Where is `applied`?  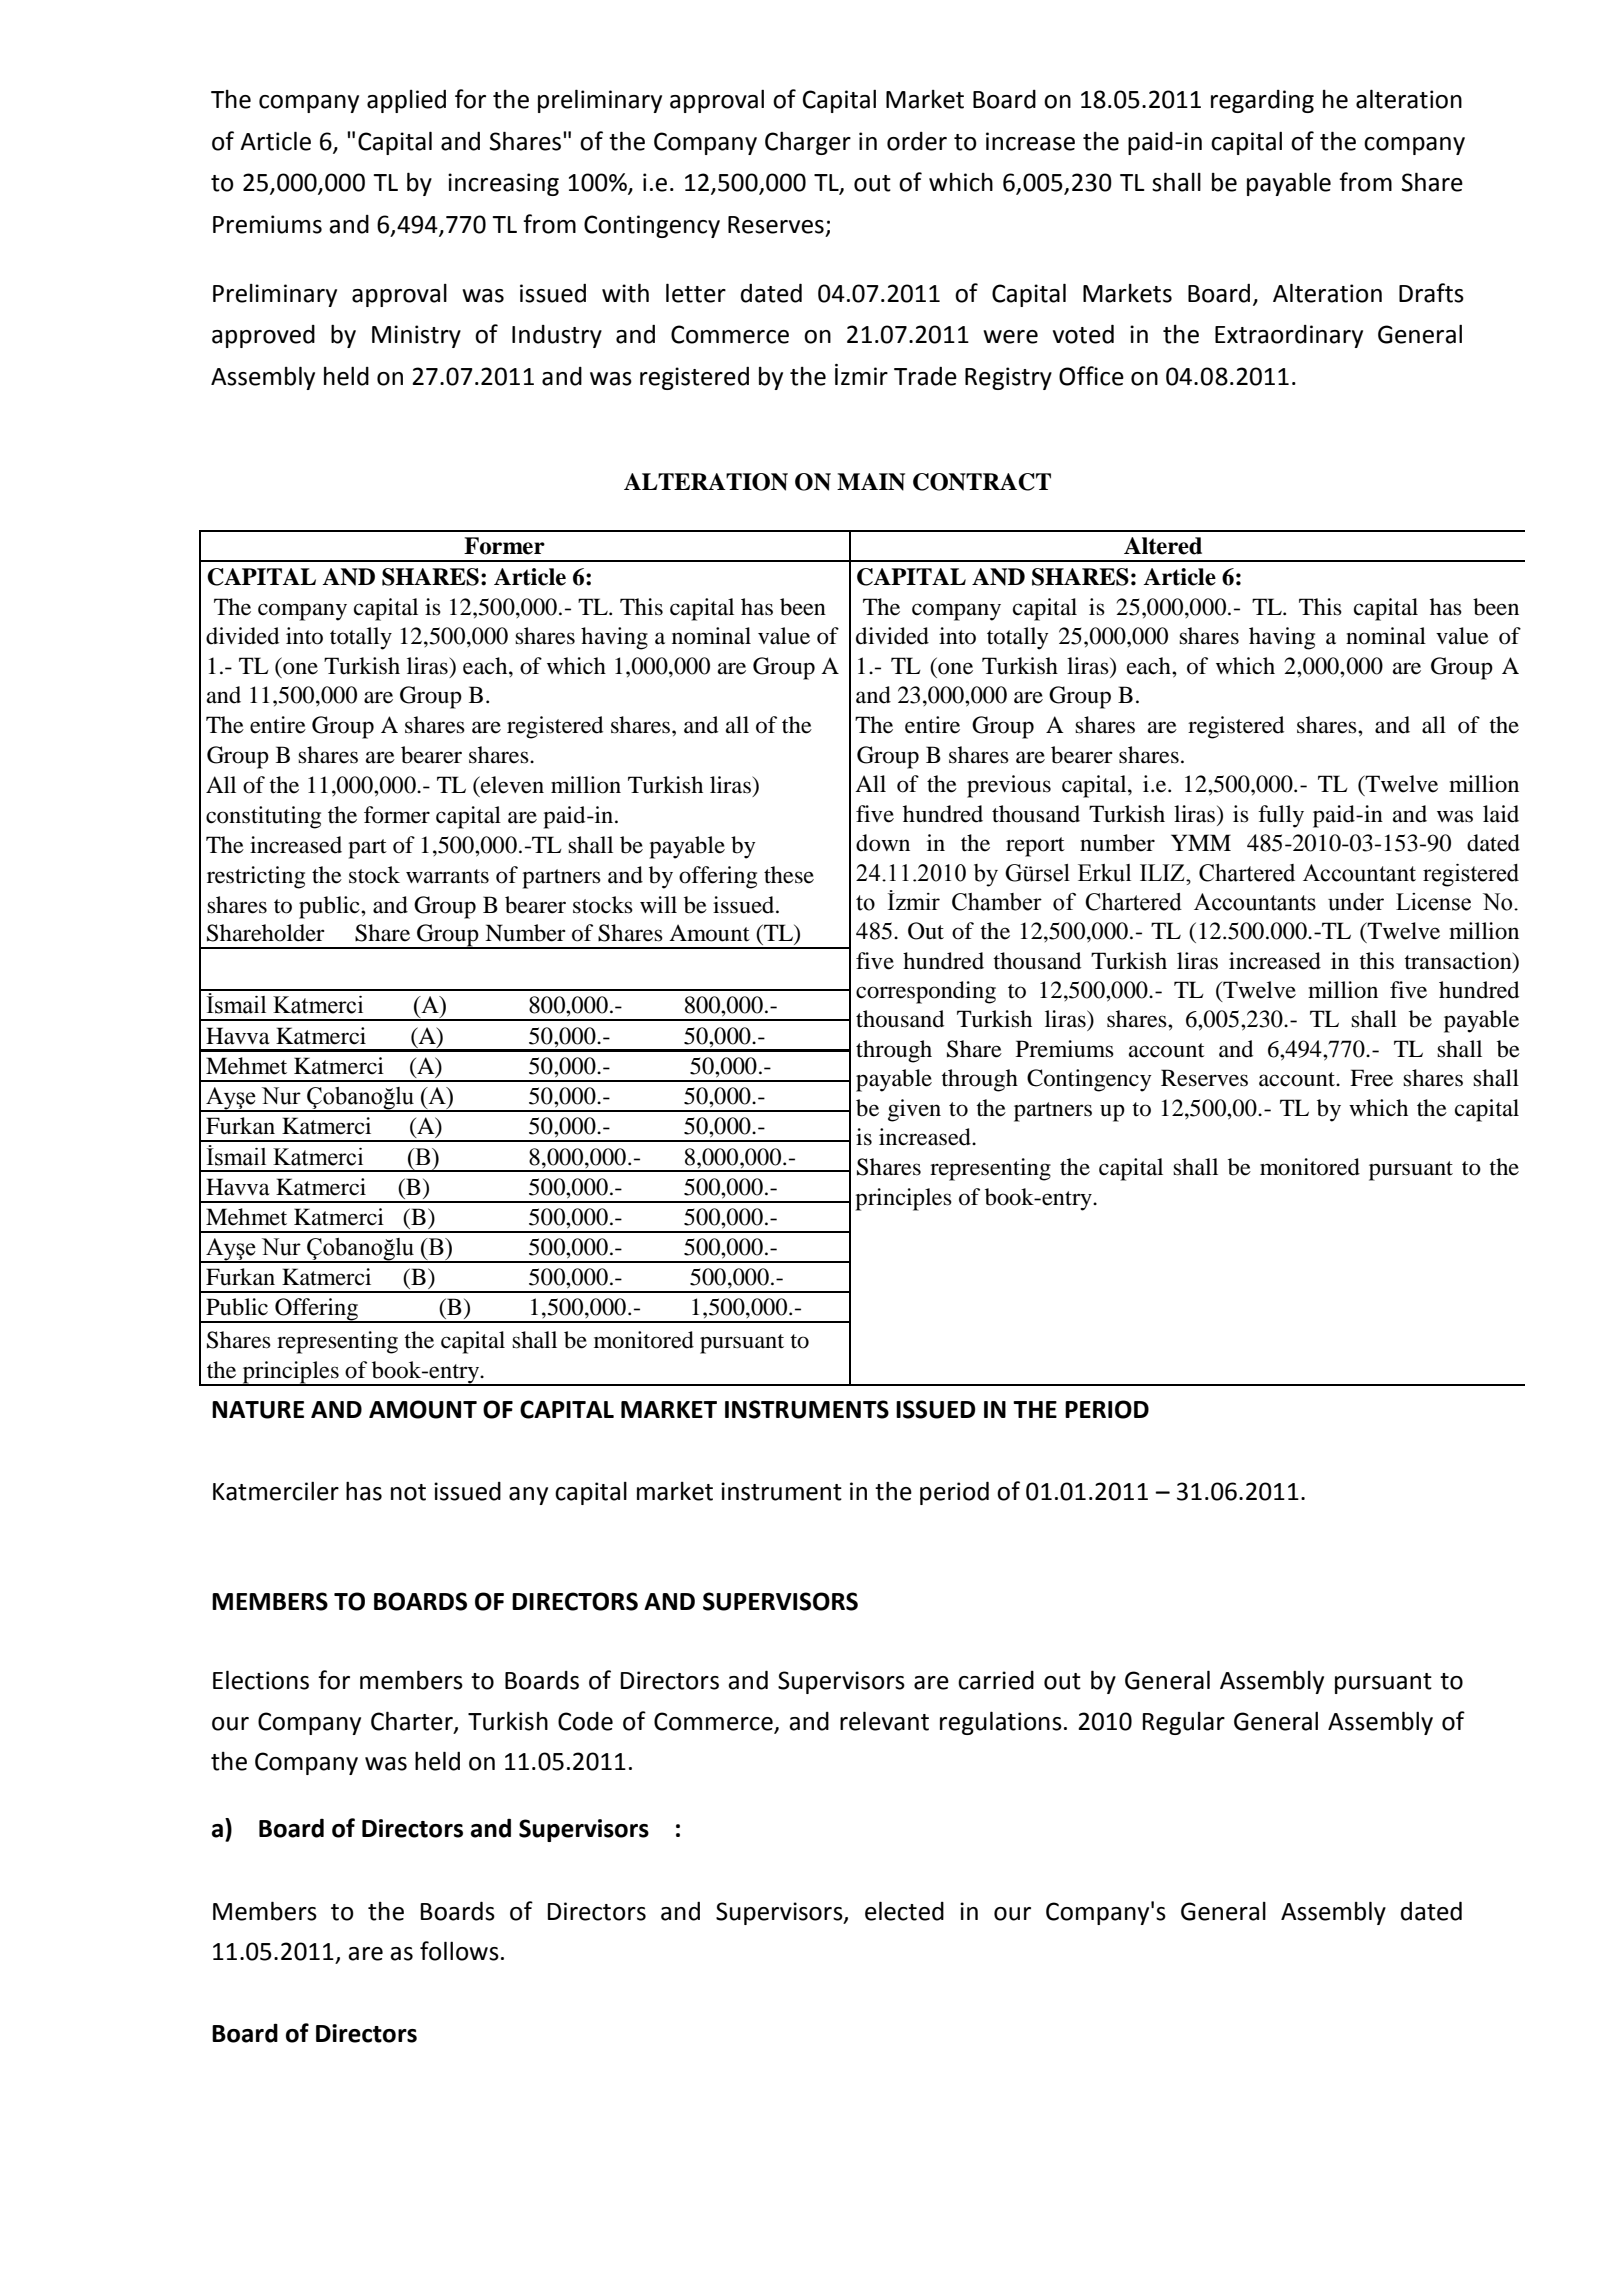 applied is located at coordinates (406, 101).
